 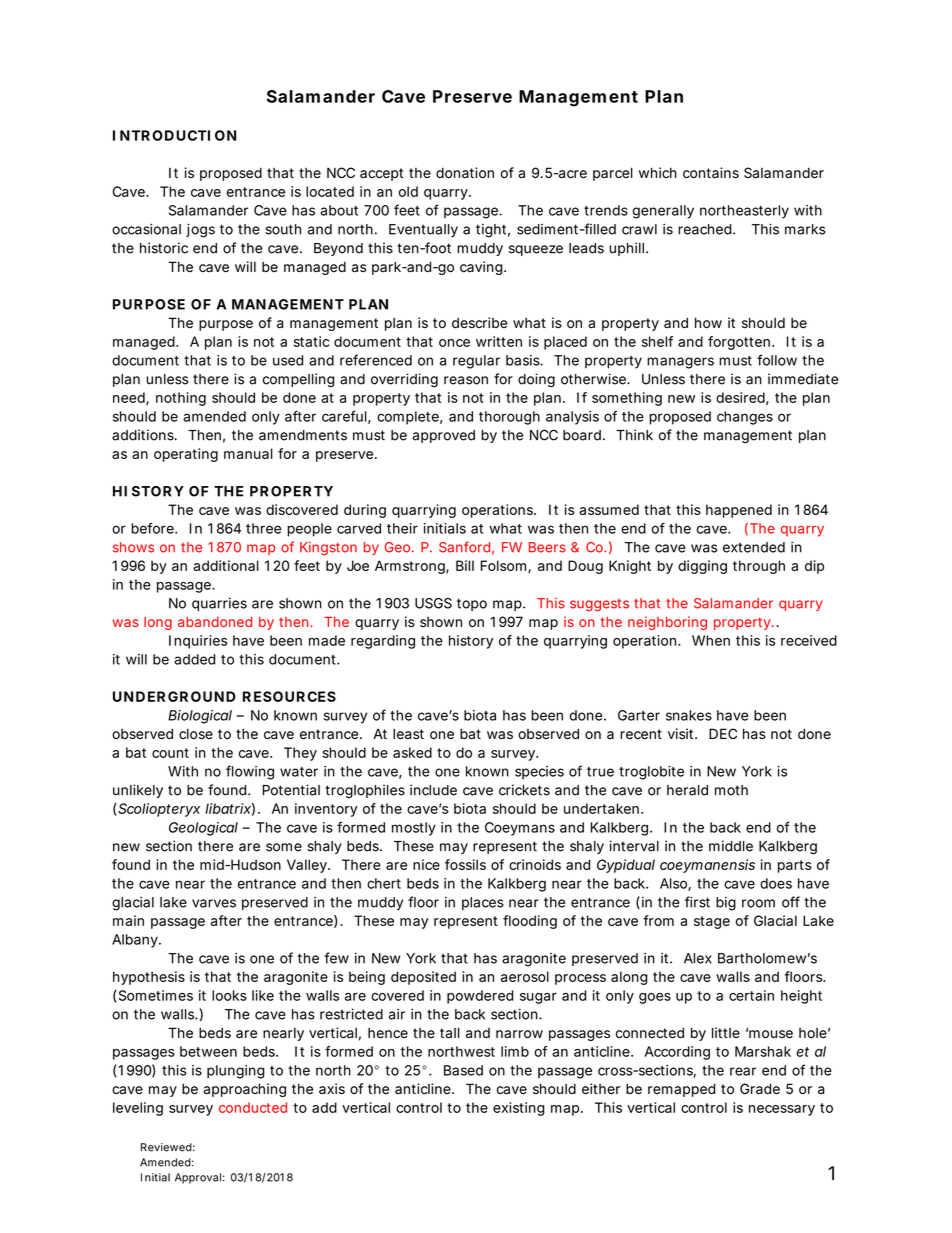 I want to click on Approval, so click(x=198, y=1178).
